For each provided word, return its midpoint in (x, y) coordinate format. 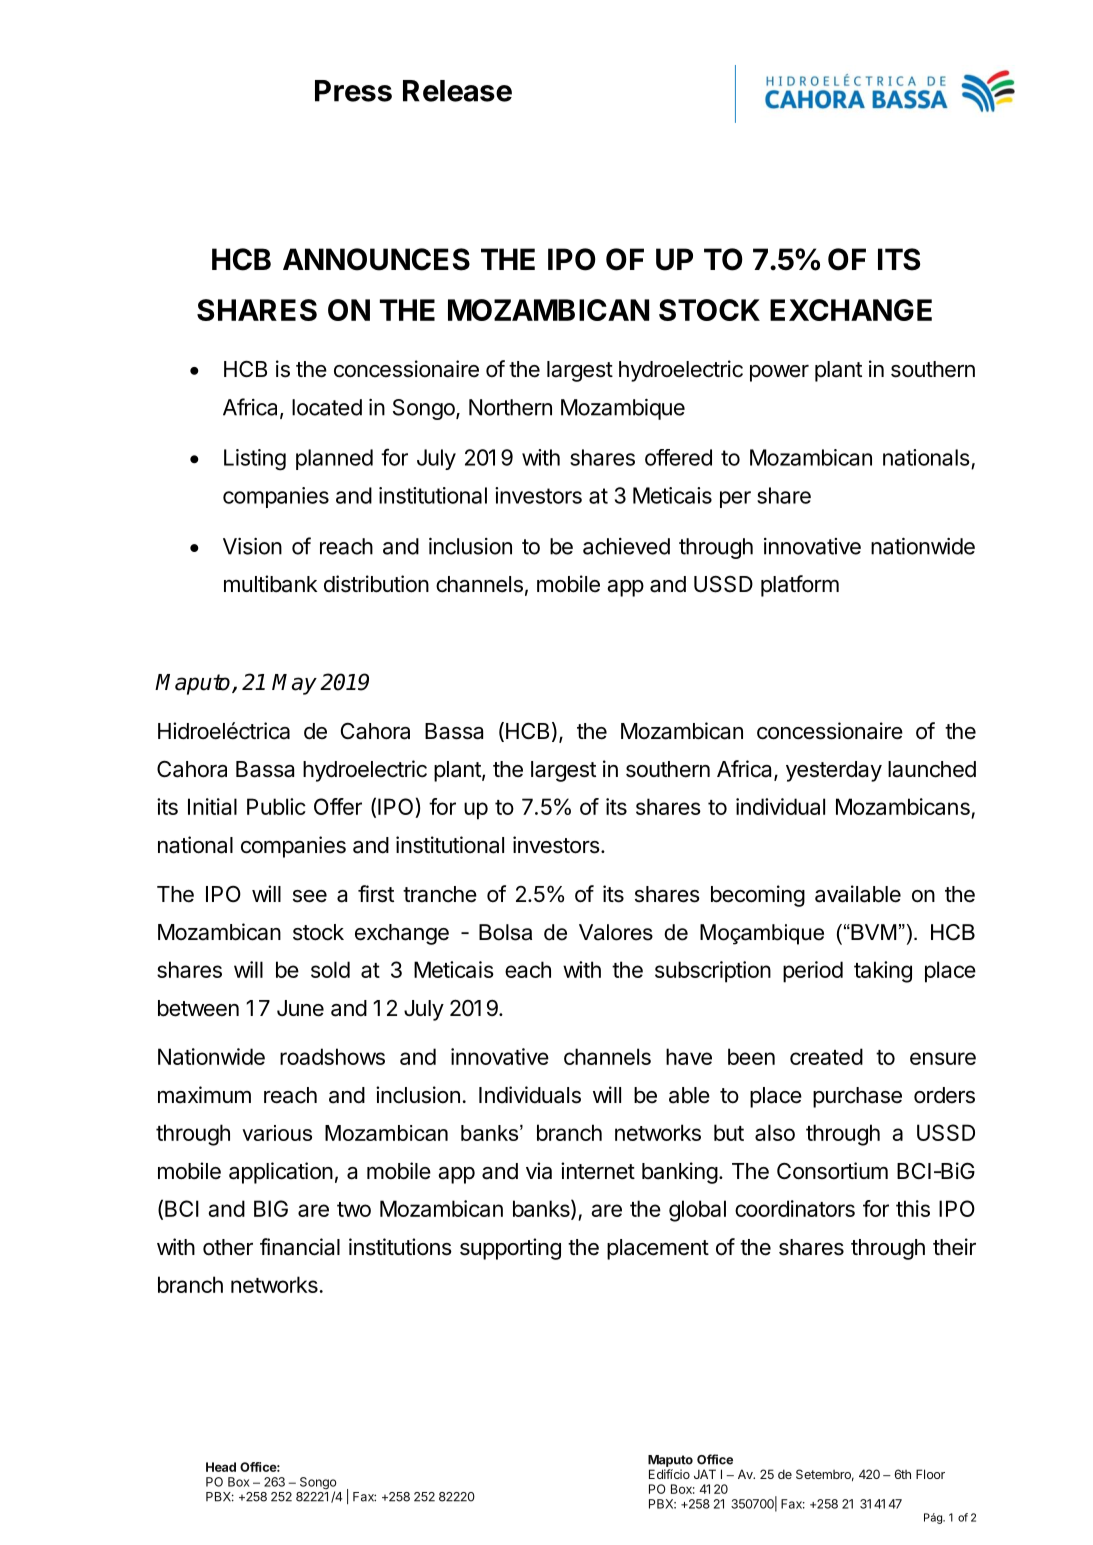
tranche (440, 894)
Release (457, 91)
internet (598, 1171)
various (277, 1133)
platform (800, 586)
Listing (255, 460)
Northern (510, 407)
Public (276, 806)
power (779, 373)
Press (353, 91)
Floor (930, 1474)
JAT (705, 1474)
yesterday (834, 771)
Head (221, 1467)
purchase (857, 1097)
